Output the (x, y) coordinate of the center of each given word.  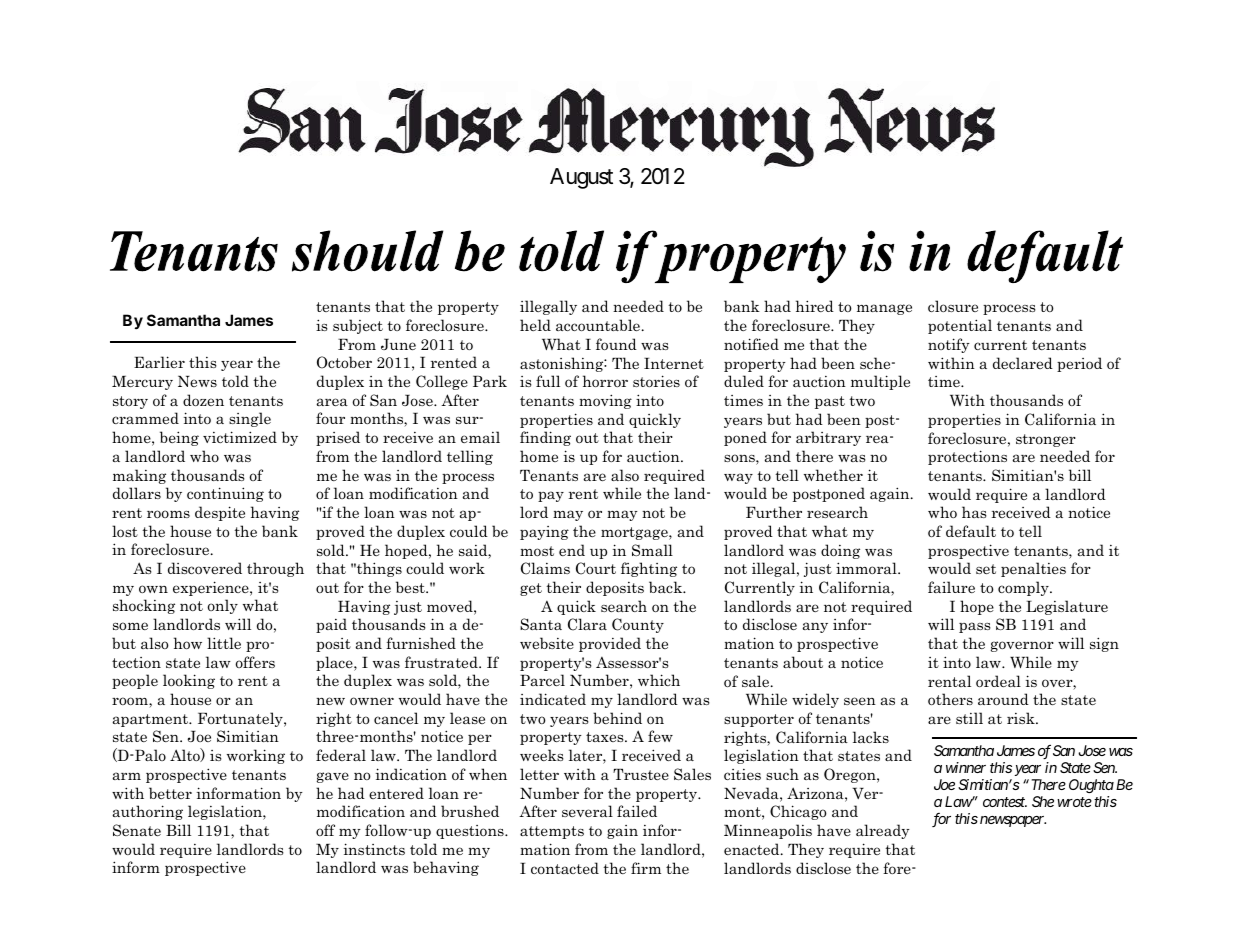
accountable (598, 325)
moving (605, 401)
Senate (137, 830)
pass (975, 627)
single (250, 419)
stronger (1046, 440)
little (224, 643)
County (638, 625)
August (581, 178)
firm (646, 868)
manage (884, 309)
